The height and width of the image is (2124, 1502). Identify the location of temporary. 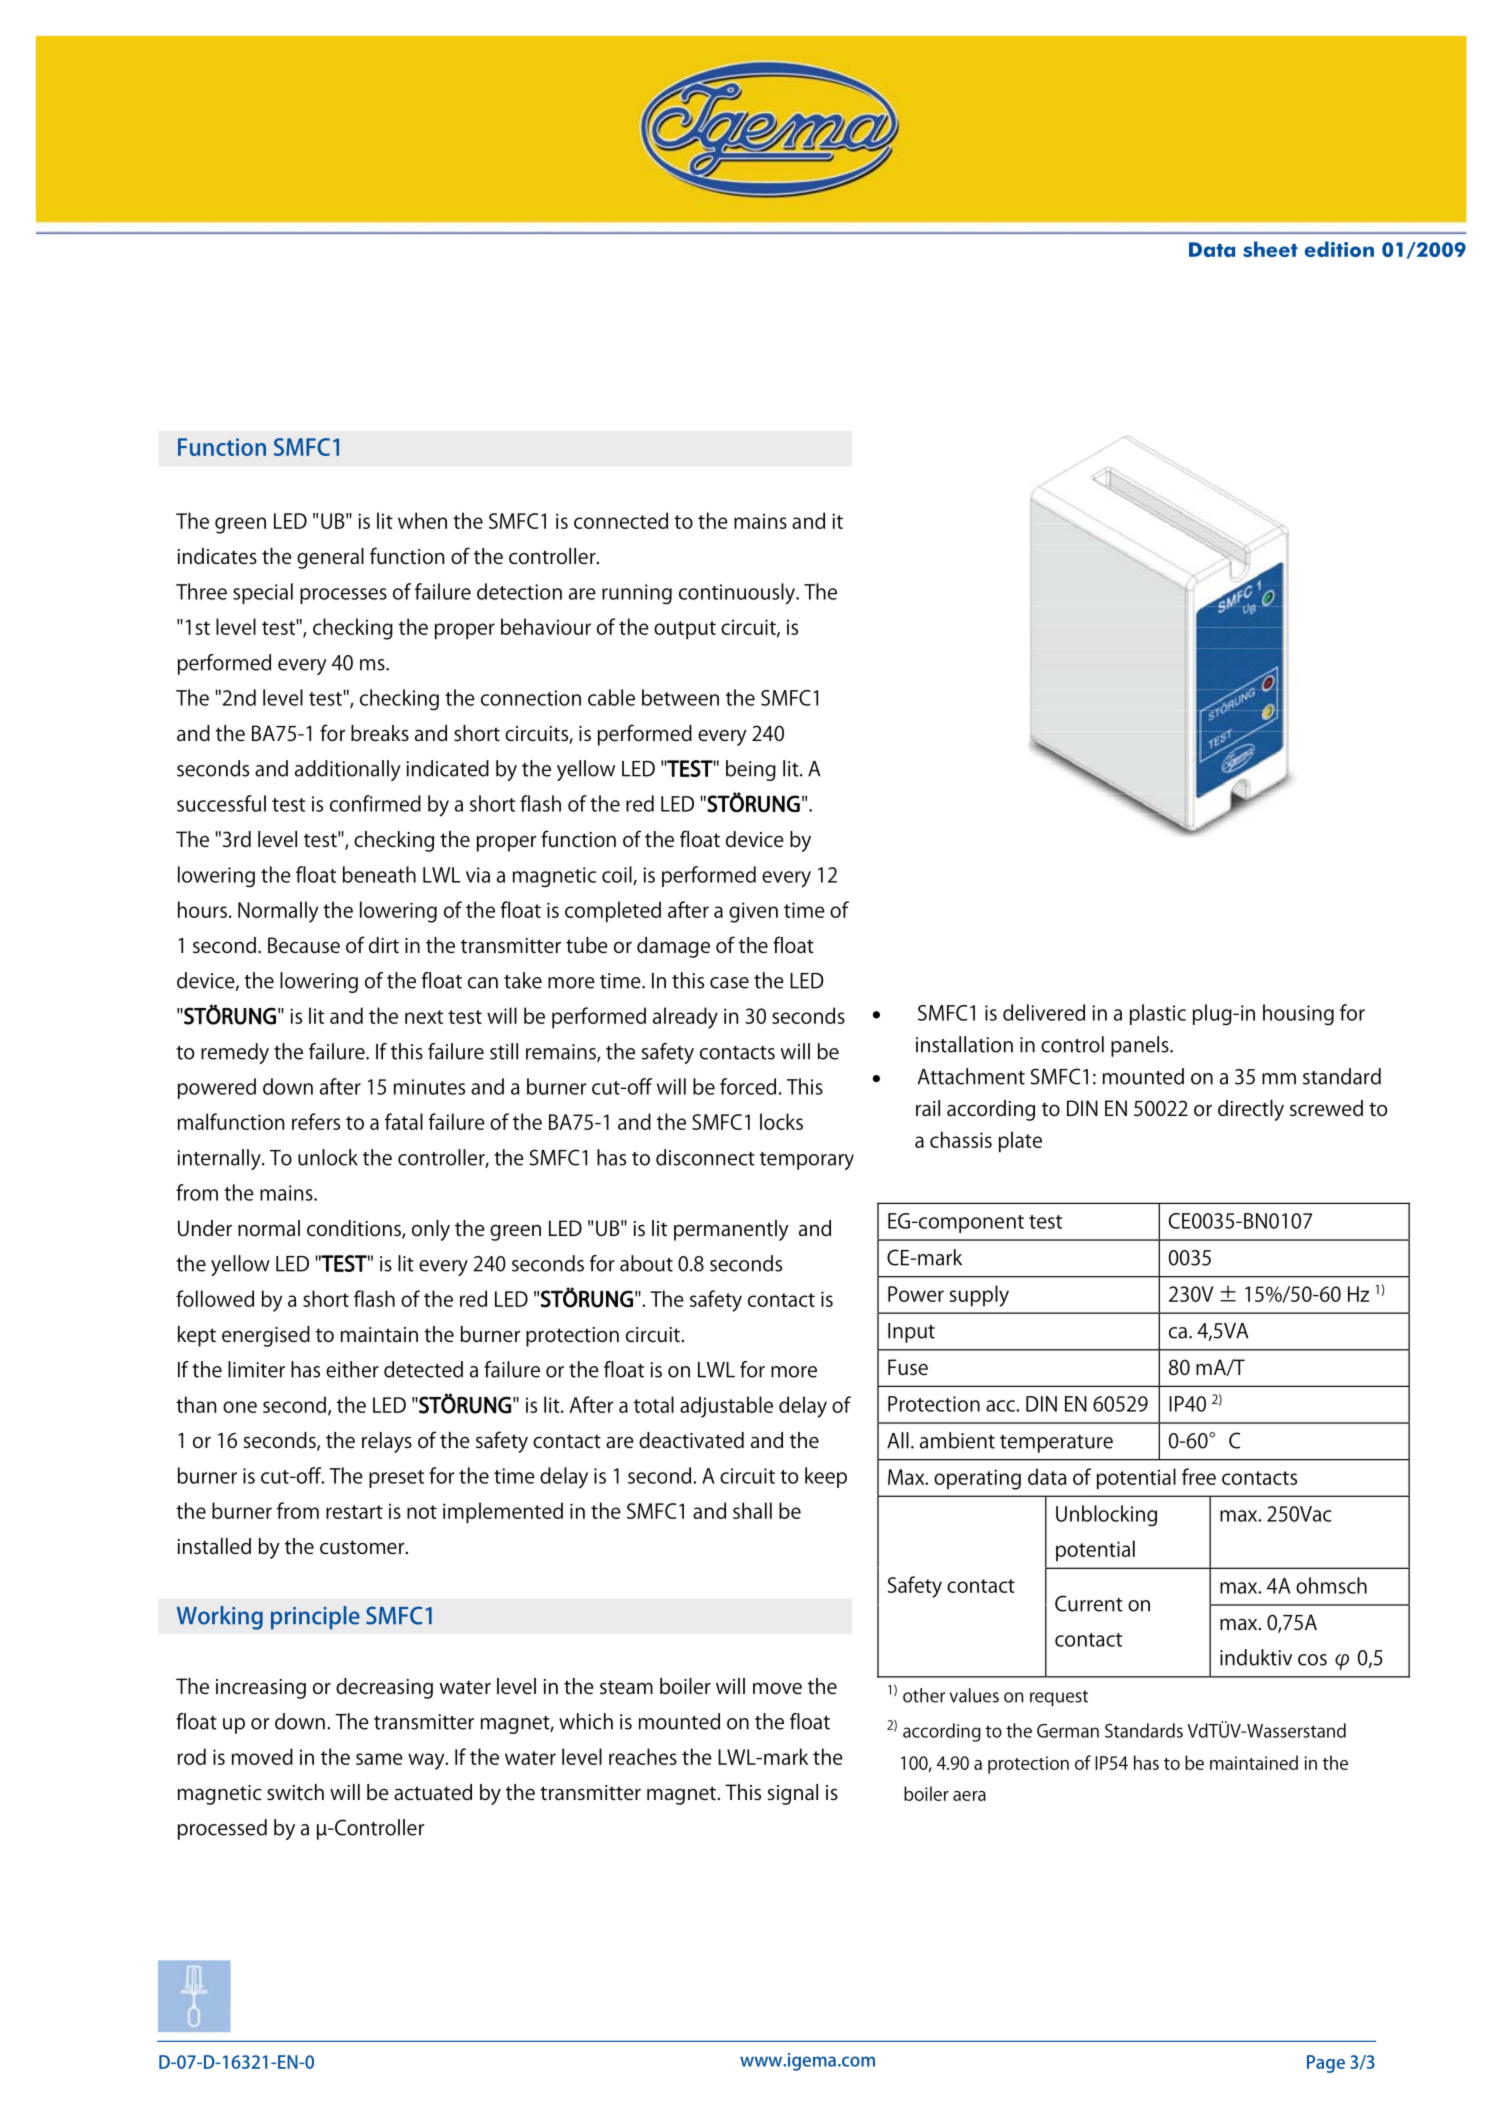
(807, 1161).
